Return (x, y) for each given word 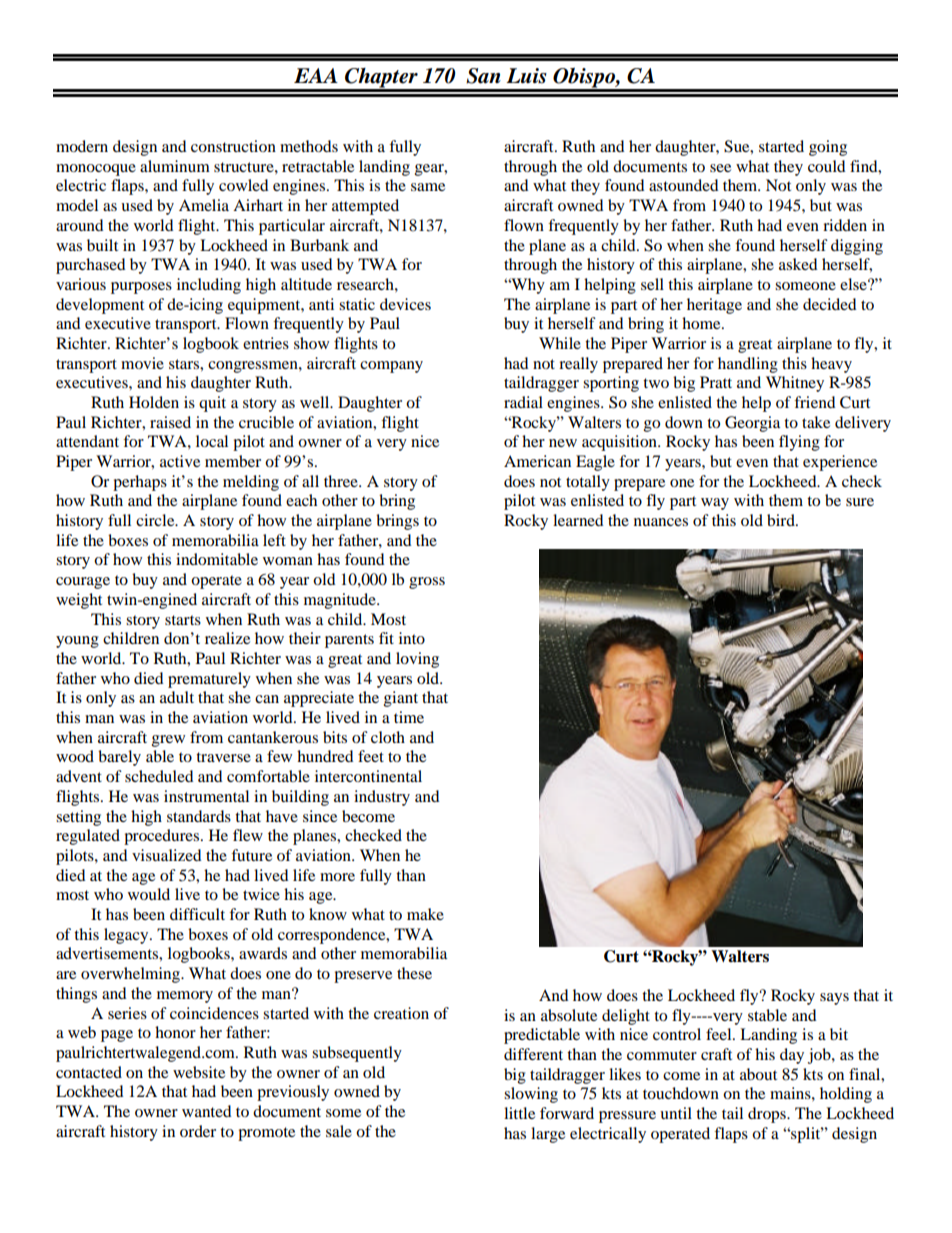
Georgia (752, 424)
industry (382, 798)
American (537, 461)
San (483, 76)
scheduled (159, 776)
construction (233, 146)
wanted (207, 1111)
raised (170, 422)
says (834, 999)
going (828, 148)
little (519, 1113)
